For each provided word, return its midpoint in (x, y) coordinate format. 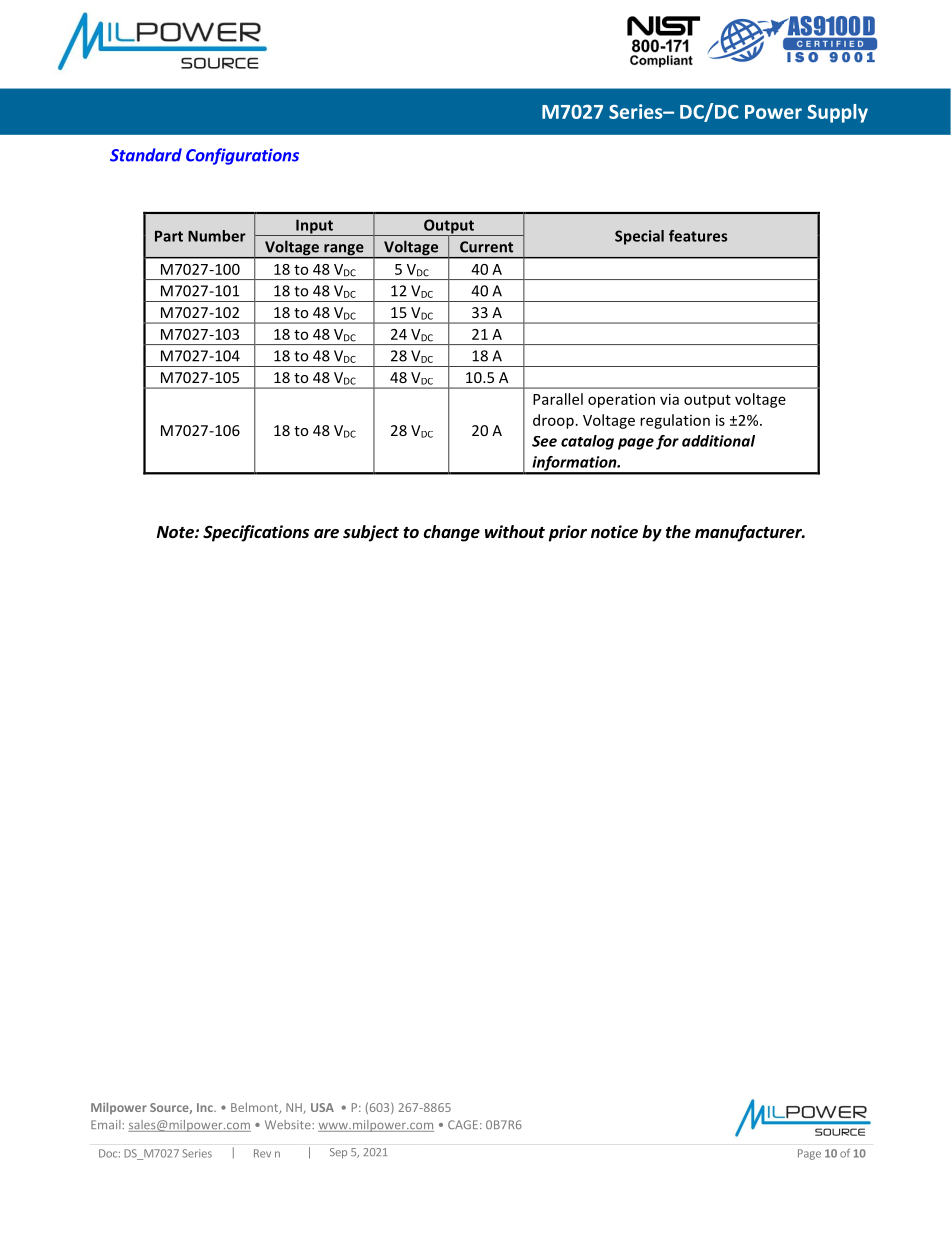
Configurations (242, 156)
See (544, 441)
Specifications (256, 533)
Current (486, 247)
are (326, 534)
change (452, 533)
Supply (837, 113)
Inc (206, 1107)
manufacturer (749, 533)
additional (718, 441)
